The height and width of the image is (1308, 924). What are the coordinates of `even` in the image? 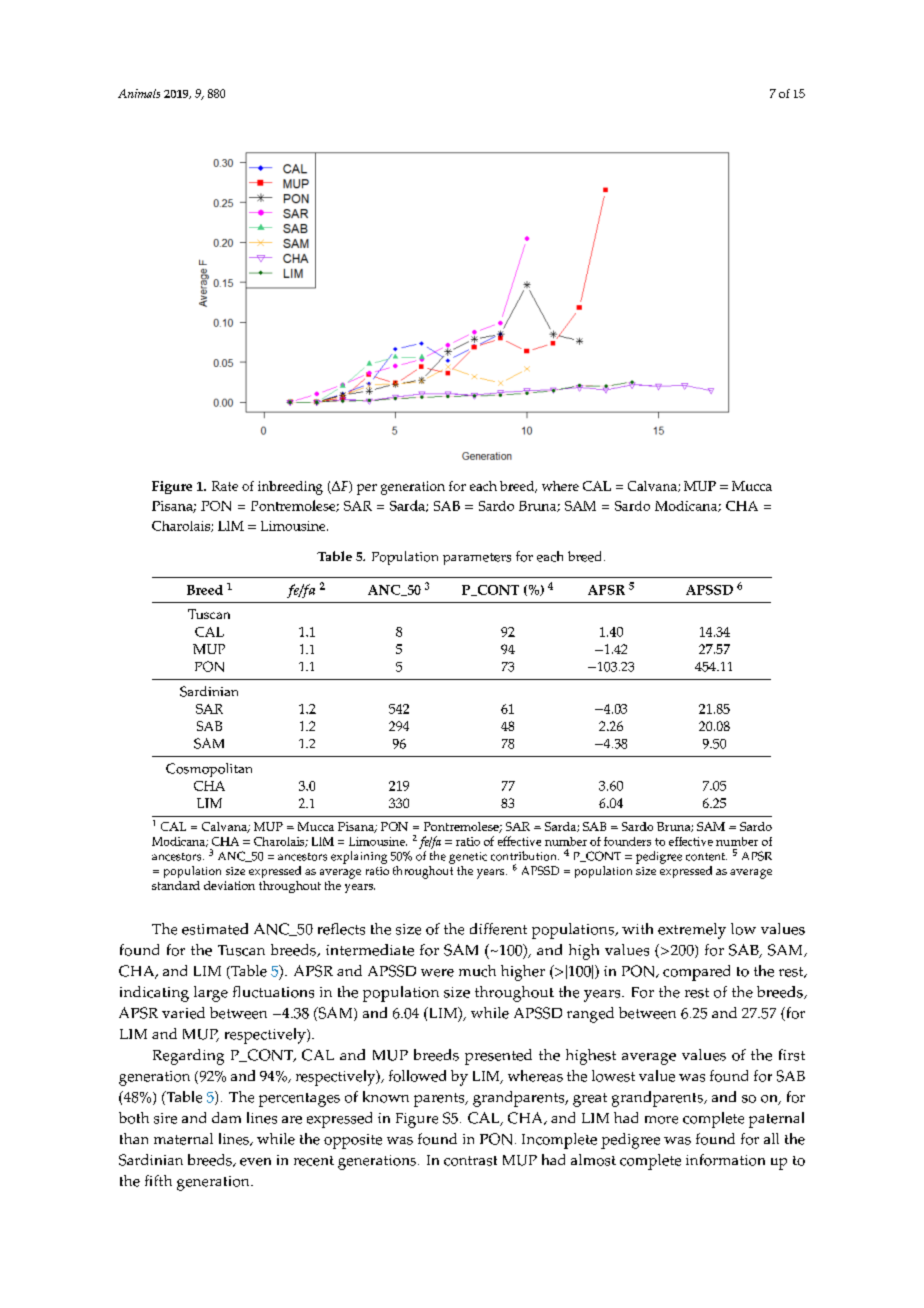 It's located at (255, 1162).
